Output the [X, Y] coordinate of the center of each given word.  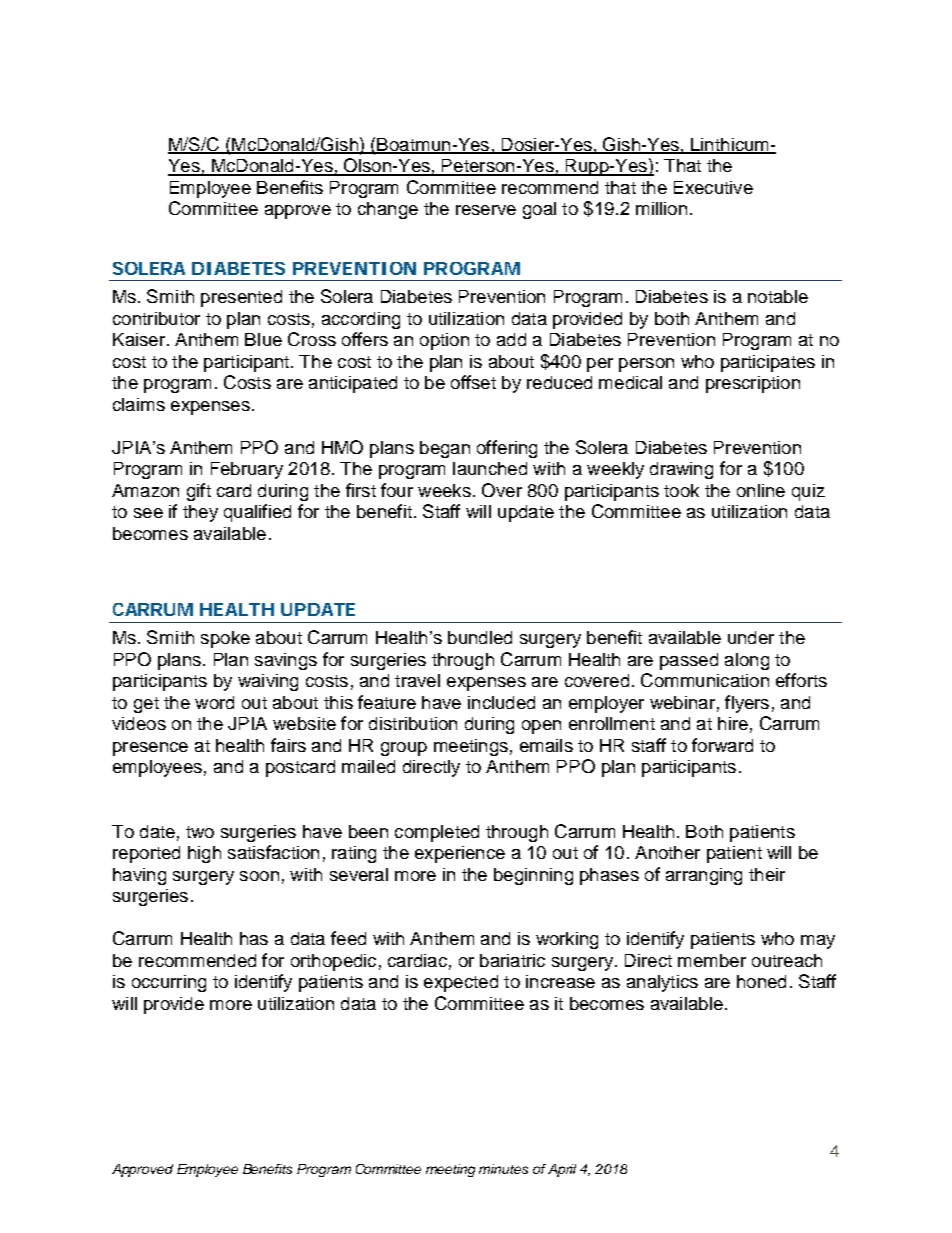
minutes [503, 1169]
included [501, 702]
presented [241, 298]
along [747, 661]
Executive [713, 187]
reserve [486, 210]
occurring [169, 983]
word [214, 702]
